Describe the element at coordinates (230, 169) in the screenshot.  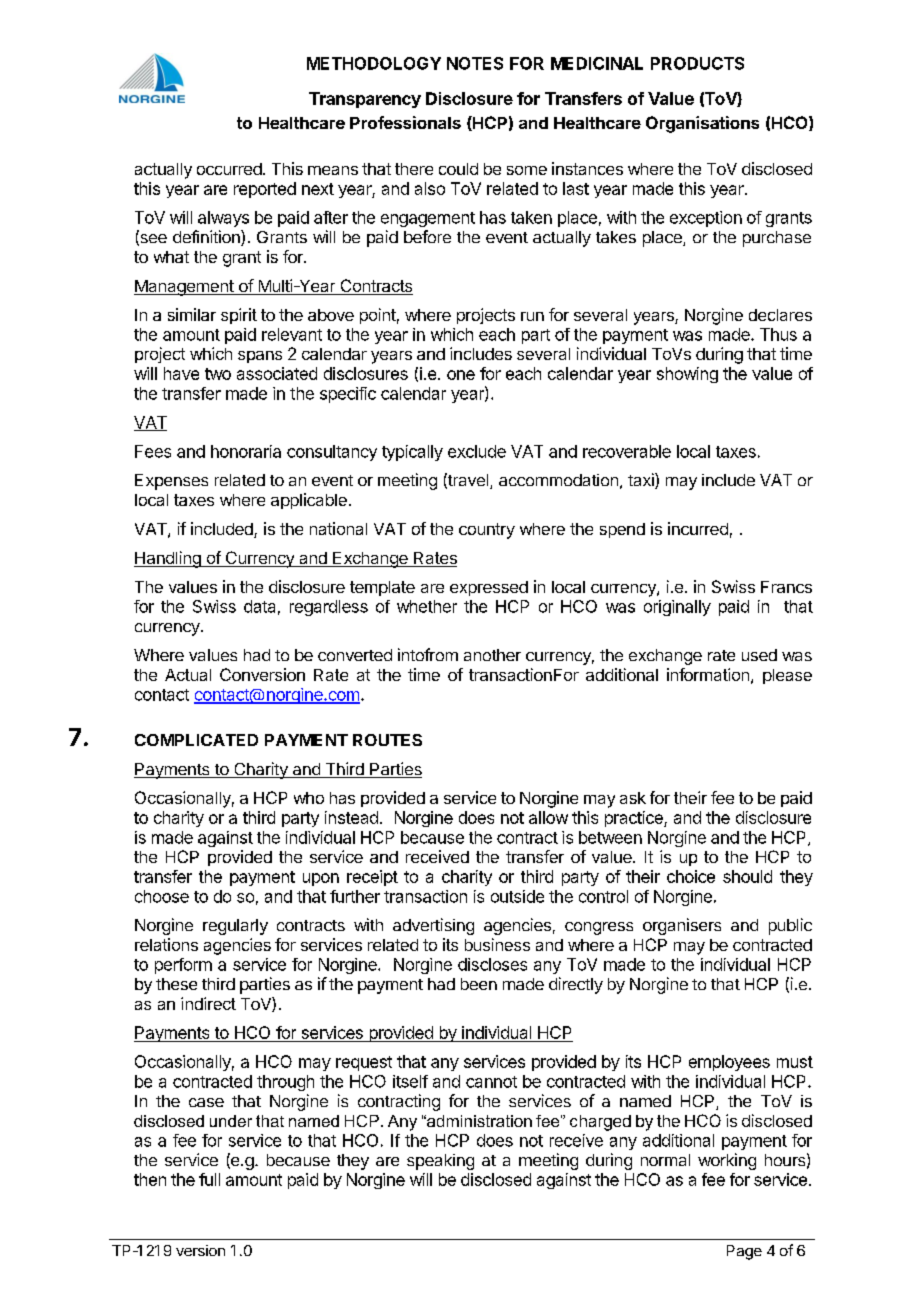
I see `occurred` at that location.
